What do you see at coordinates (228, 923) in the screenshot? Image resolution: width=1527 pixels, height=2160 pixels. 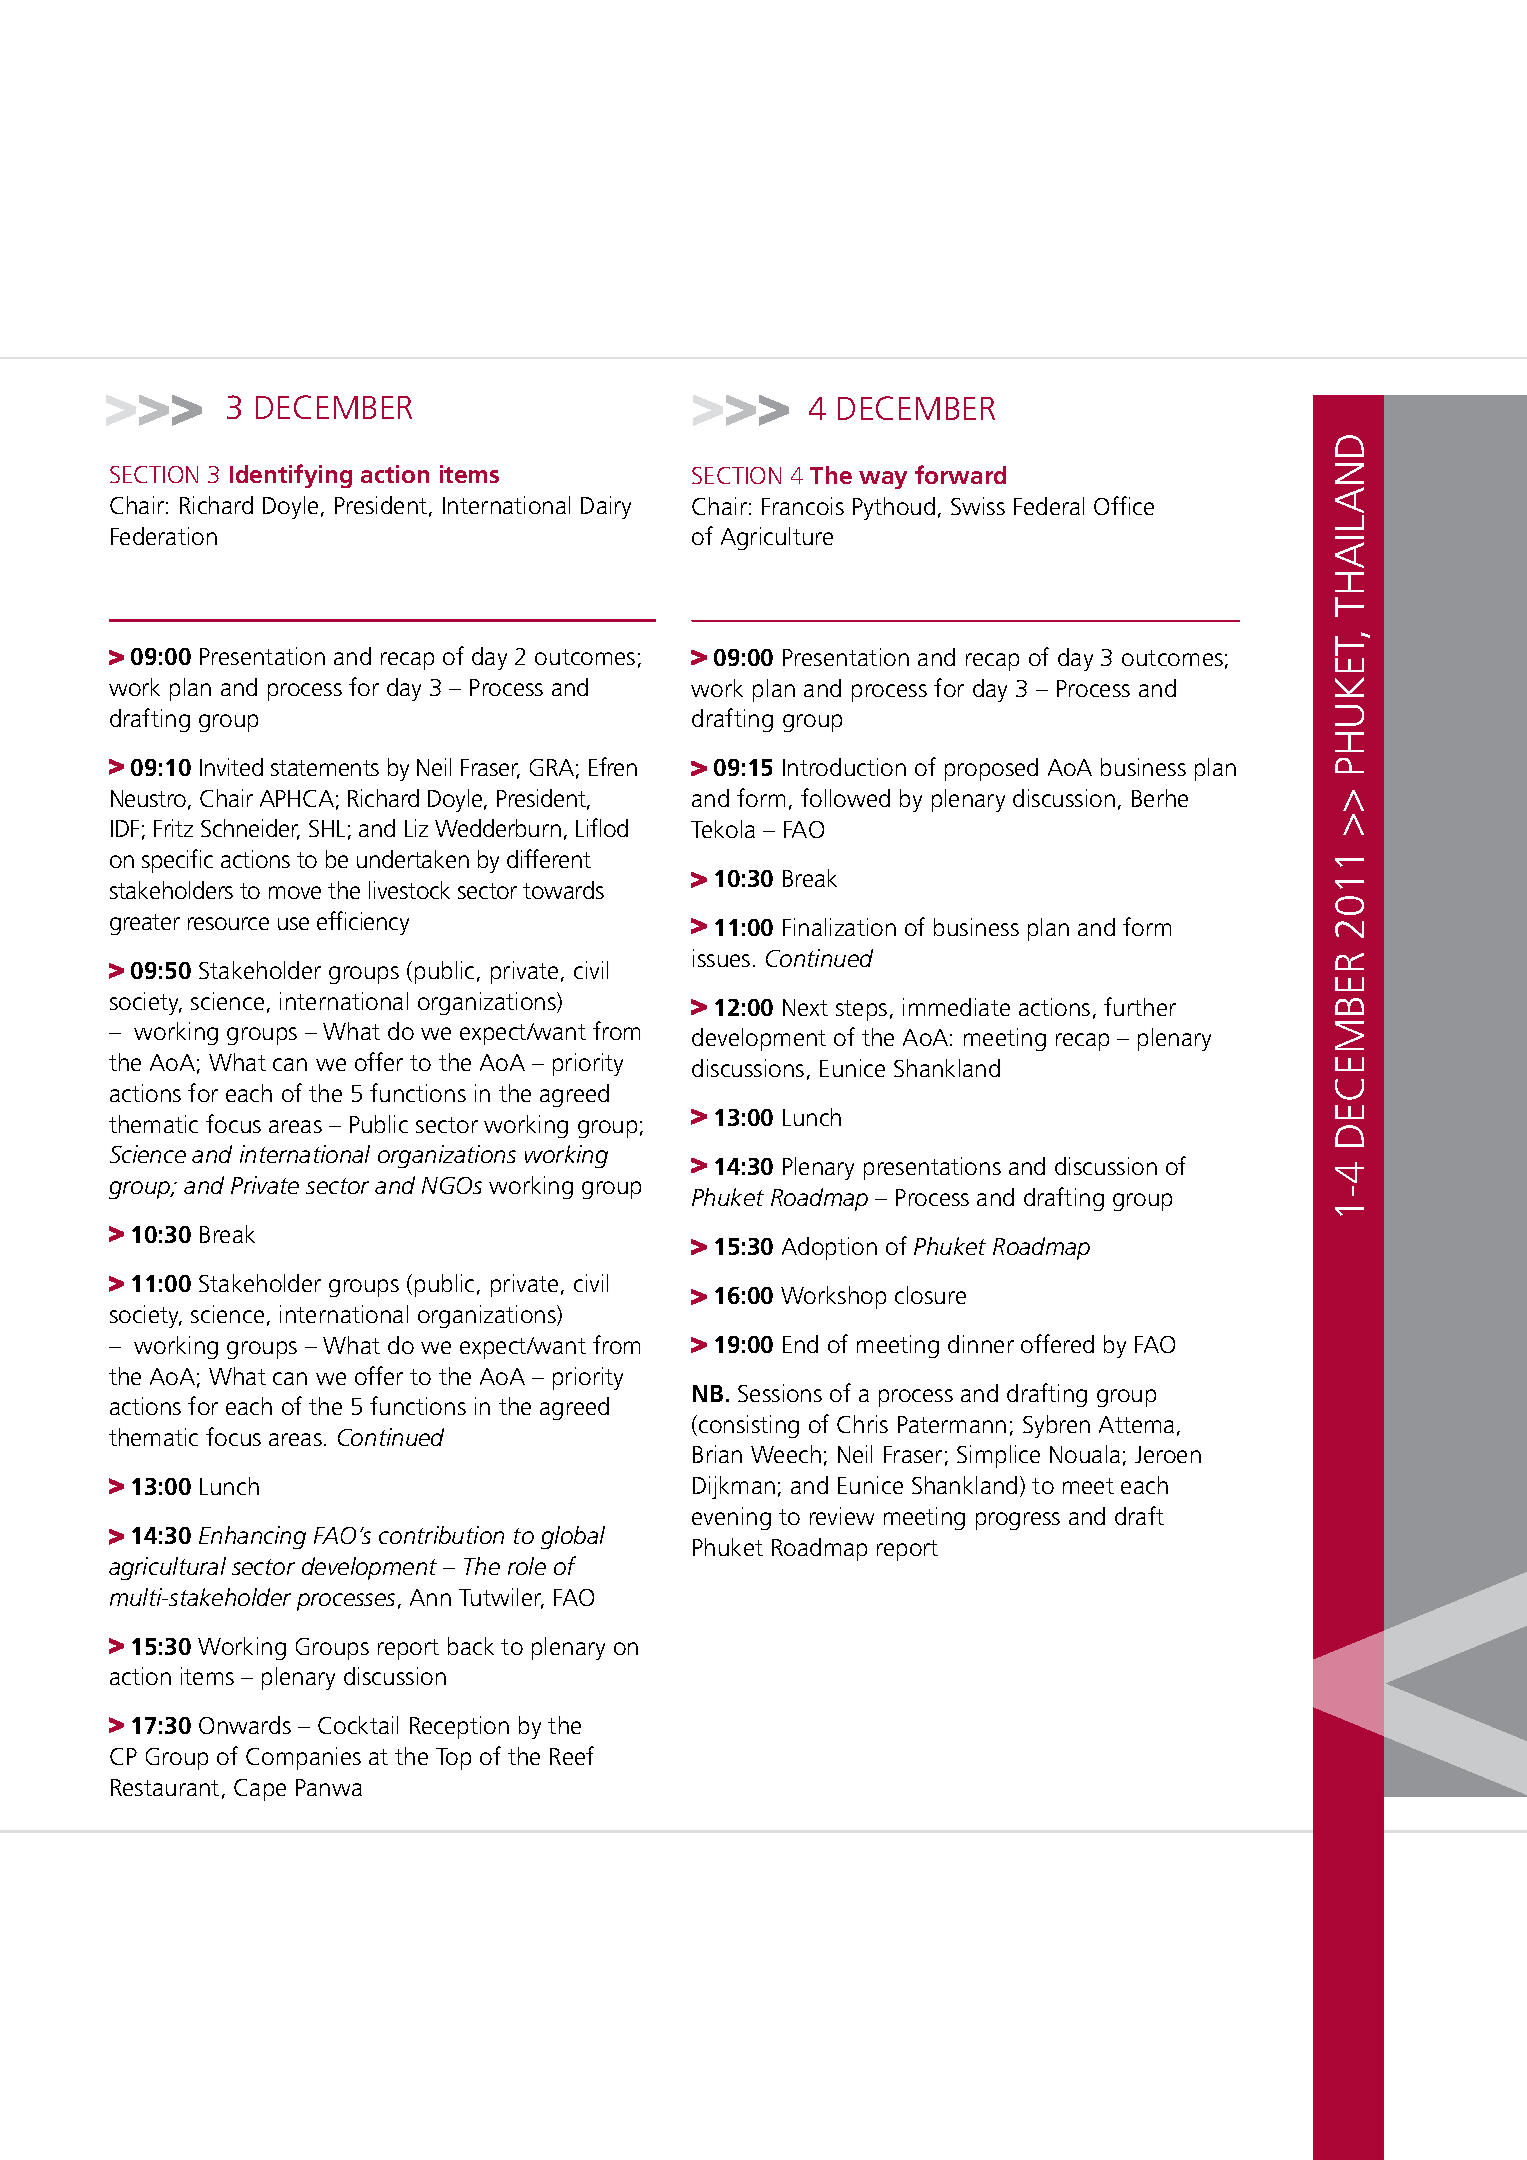 I see `resource` at bounding box center [228, 923].
